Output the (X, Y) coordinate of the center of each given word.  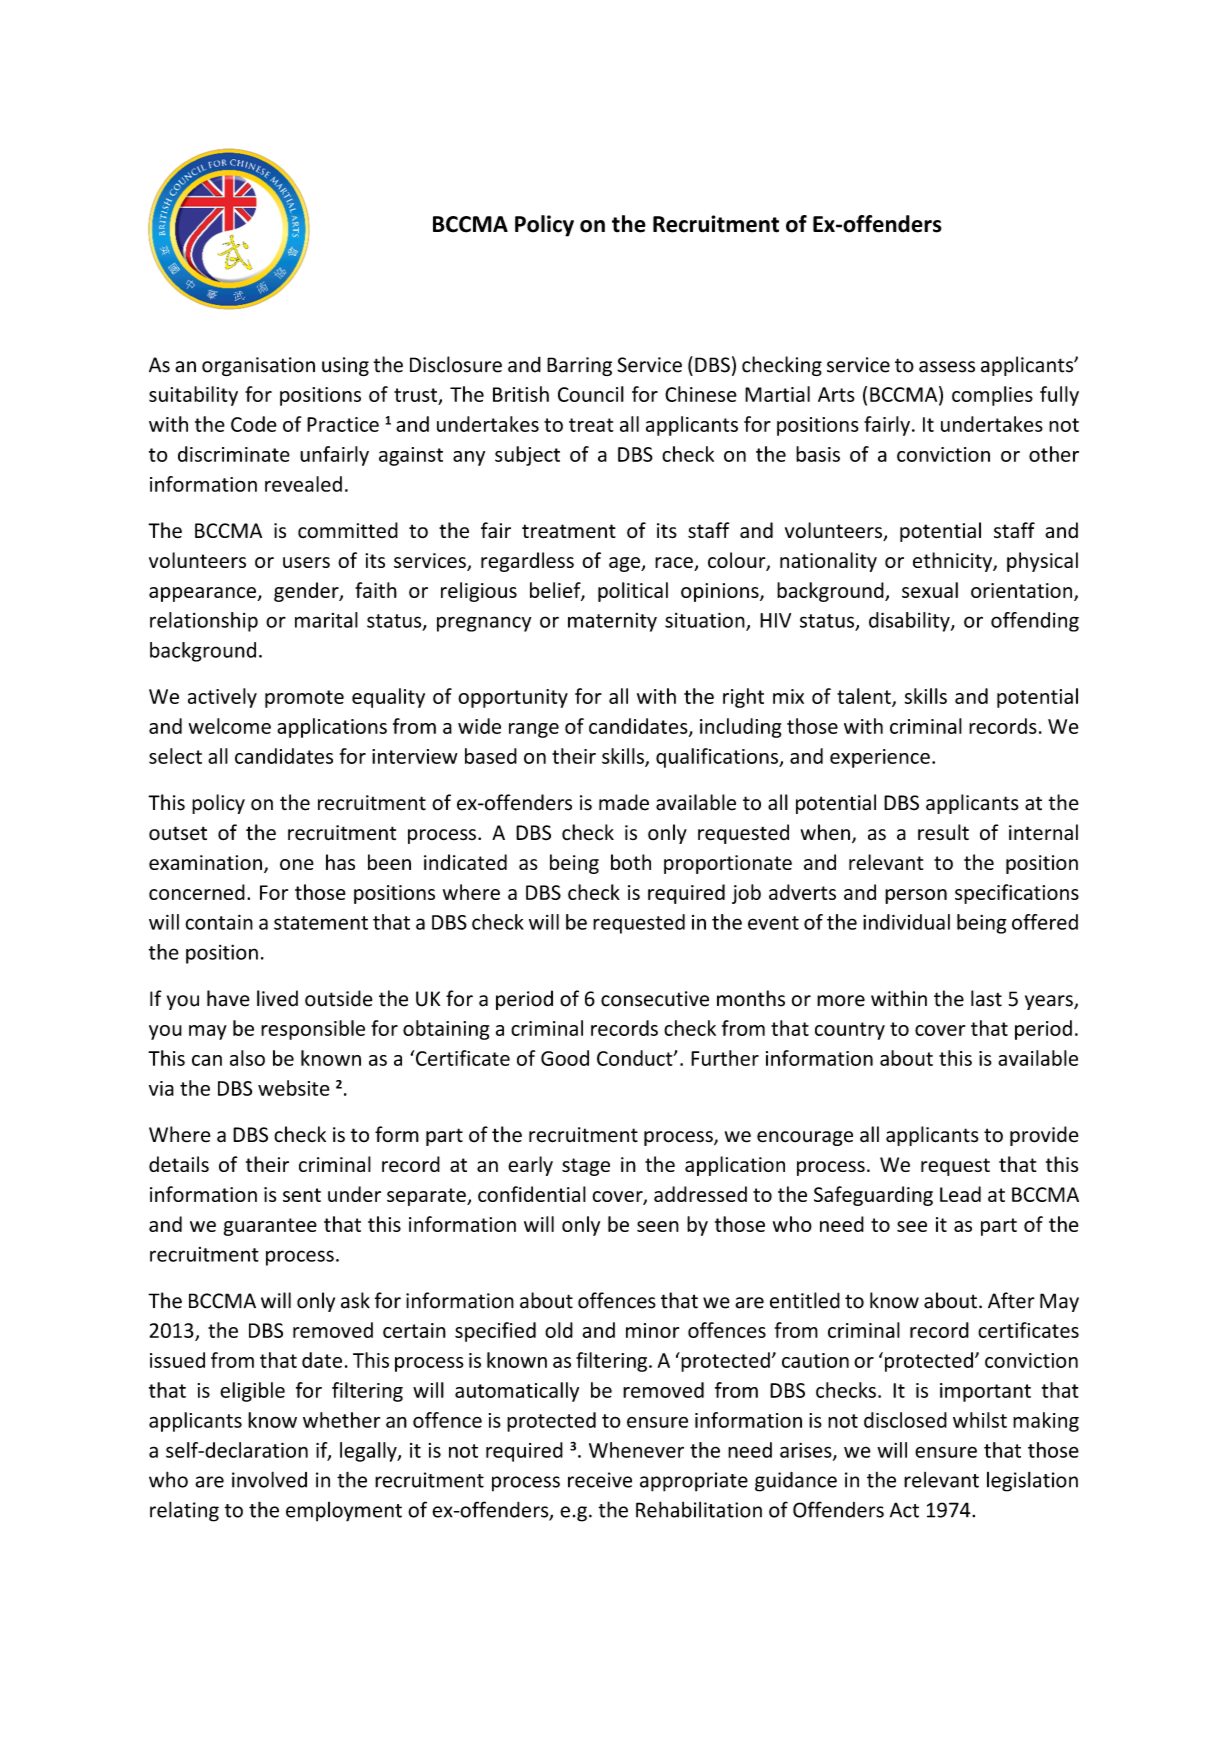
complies (992, 396)
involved (269, 1479)
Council (591, 394)
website (294, 1088)
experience (880, 758)
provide (1044, 1136)
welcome (230, 726)
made (624, 802)
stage (586, 1167)
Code (254, 424)
